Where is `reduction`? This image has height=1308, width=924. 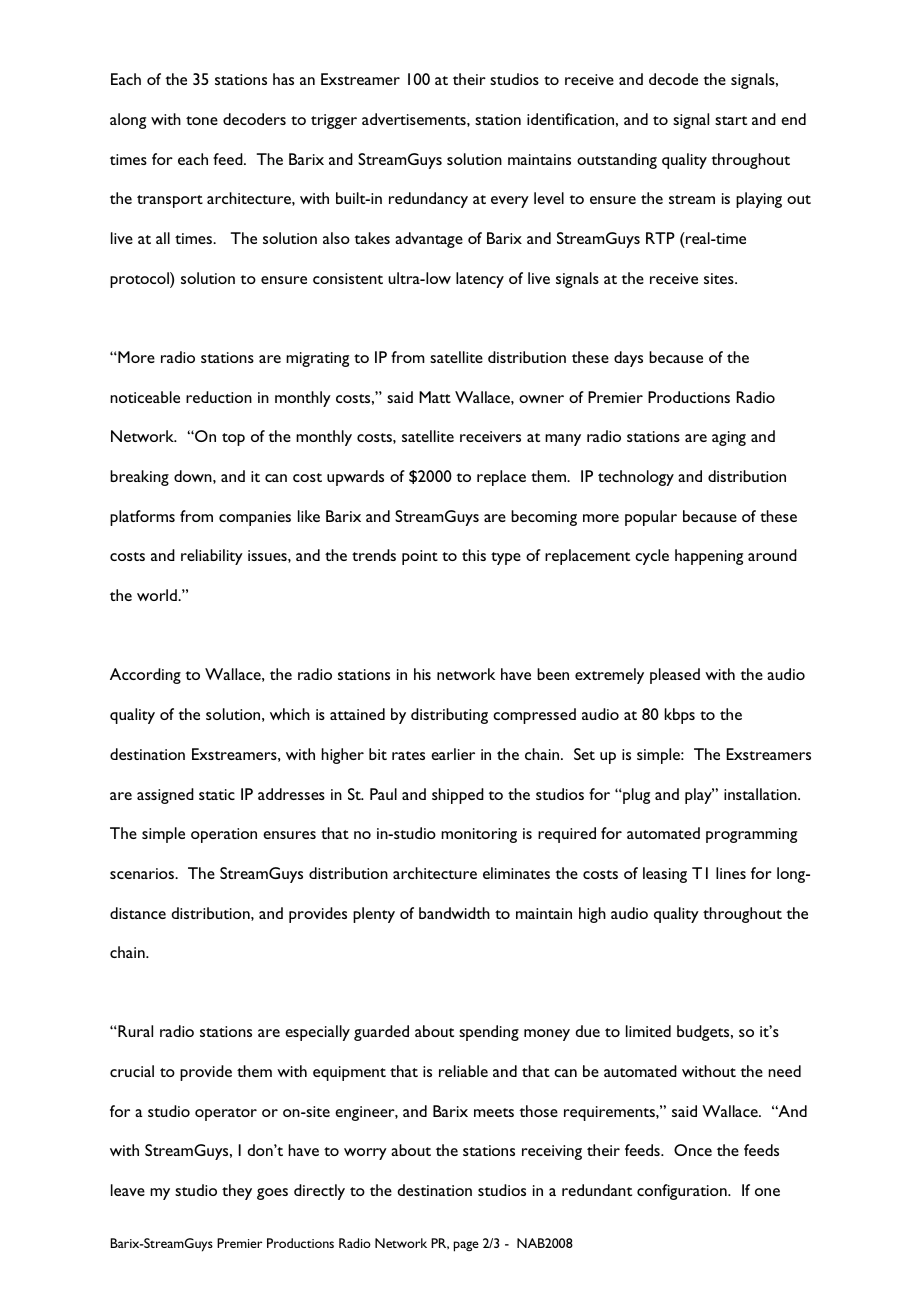
reduction is located at coordinates (219, 397).
